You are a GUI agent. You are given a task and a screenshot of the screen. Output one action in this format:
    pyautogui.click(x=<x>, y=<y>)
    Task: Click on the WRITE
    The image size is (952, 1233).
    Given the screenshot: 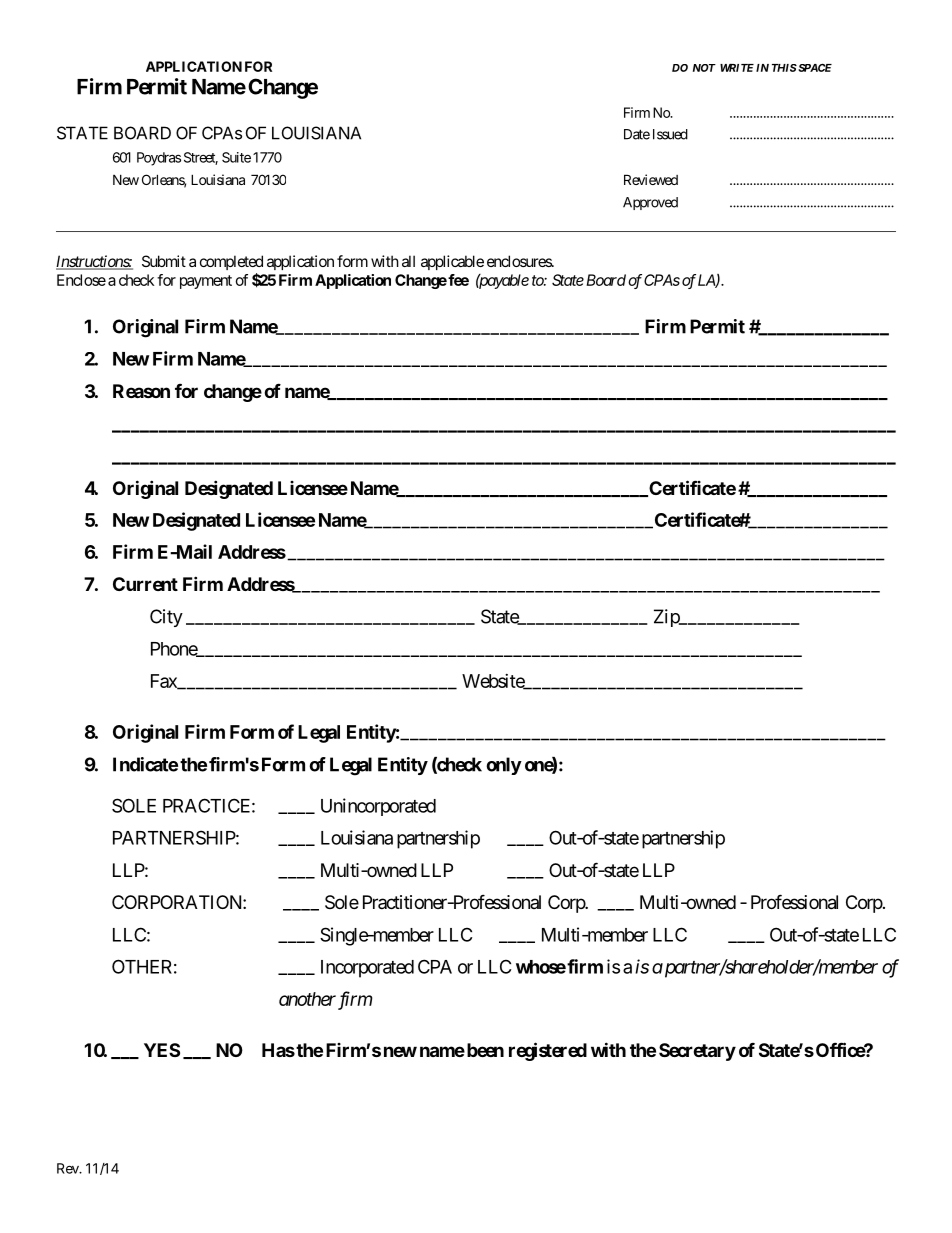 What is the action you would take?
    pyautogui.click(x=737, y=68)
